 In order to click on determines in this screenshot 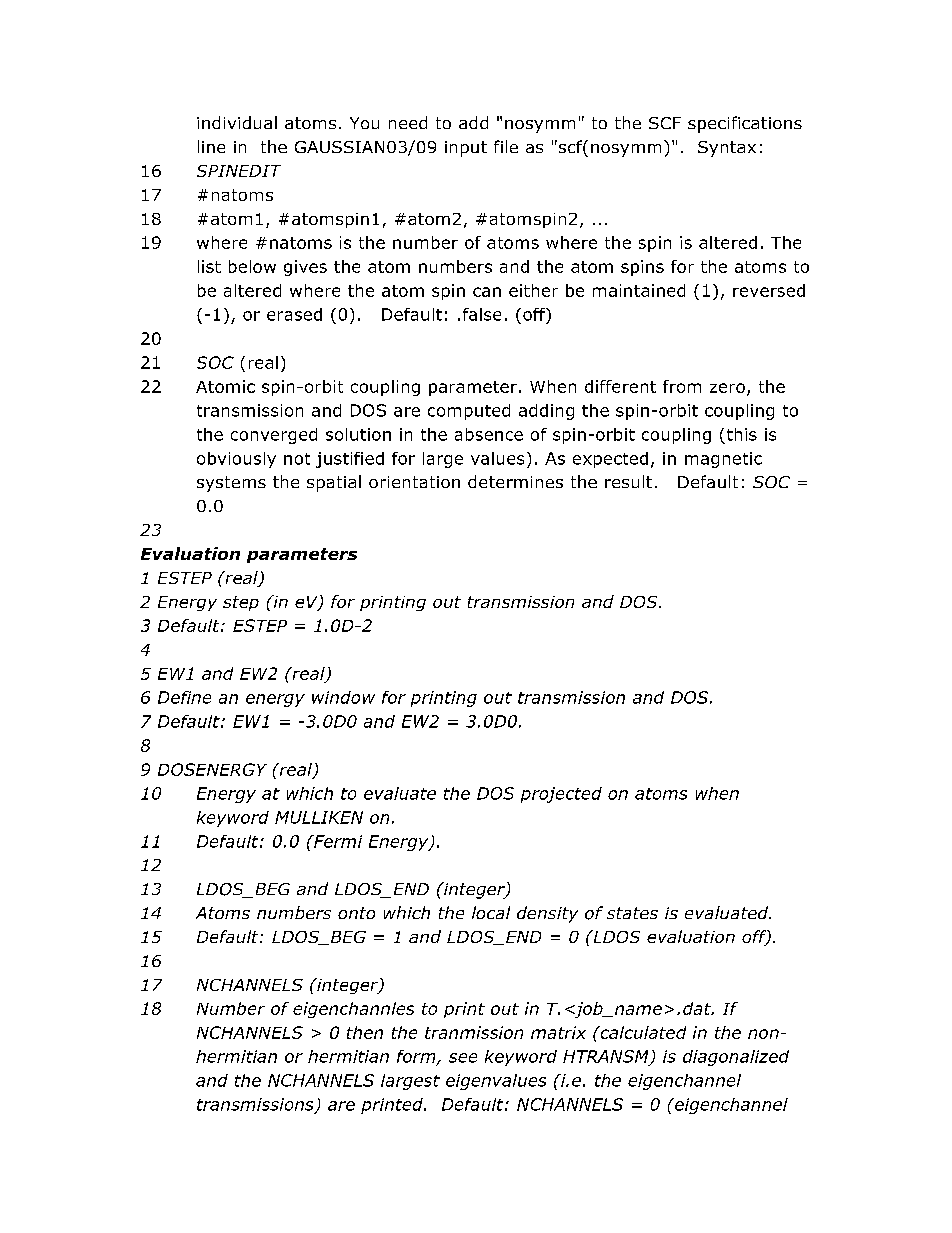, I will do `click(515, 481)`.
